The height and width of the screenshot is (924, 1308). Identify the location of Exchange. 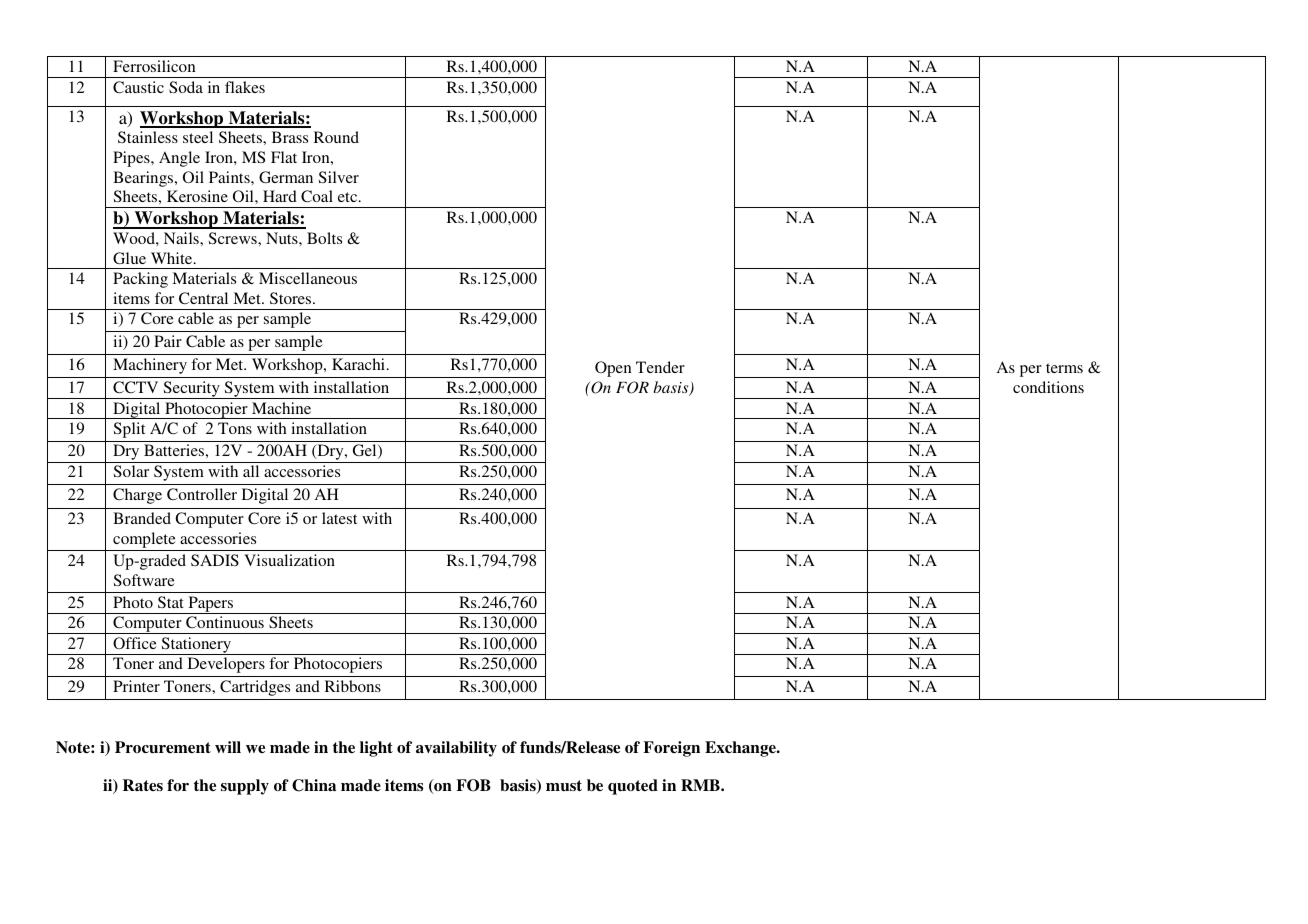
(741, 749).
